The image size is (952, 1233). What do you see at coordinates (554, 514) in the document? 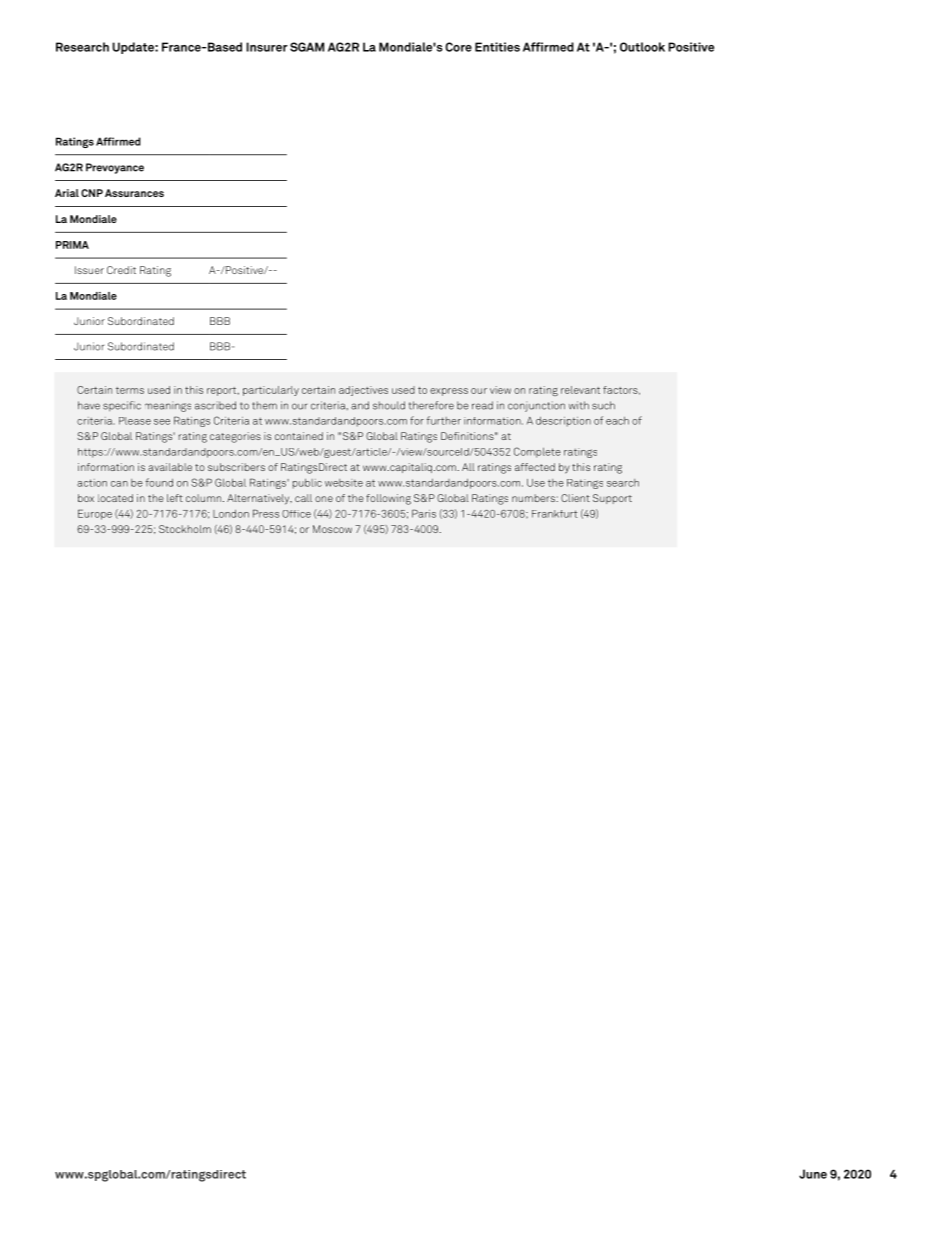
I see `Frankfurt` at bounding box center [554, 514].
